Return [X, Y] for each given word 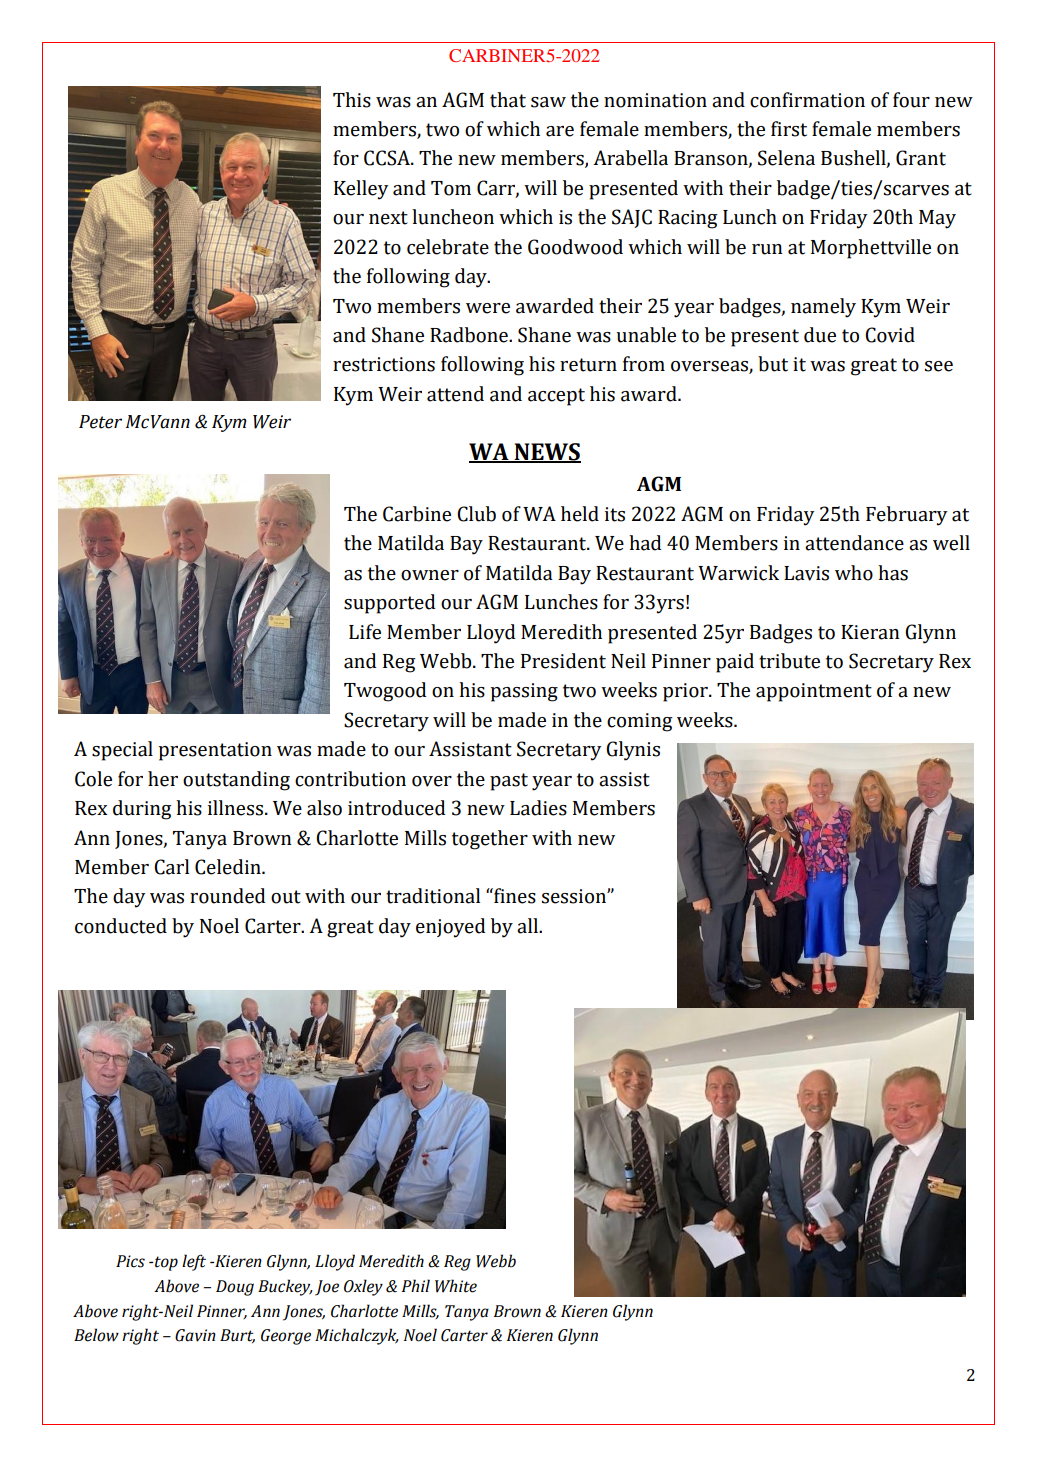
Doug [235, 1288]
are [560, 131]
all [528, 926]
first [789, 129]
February [906, 516]
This [352, 100]
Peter [100, 422]
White [456, 1286]
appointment [814, 692]
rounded [227, 896]
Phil [416, 1285]
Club [476, 514]
